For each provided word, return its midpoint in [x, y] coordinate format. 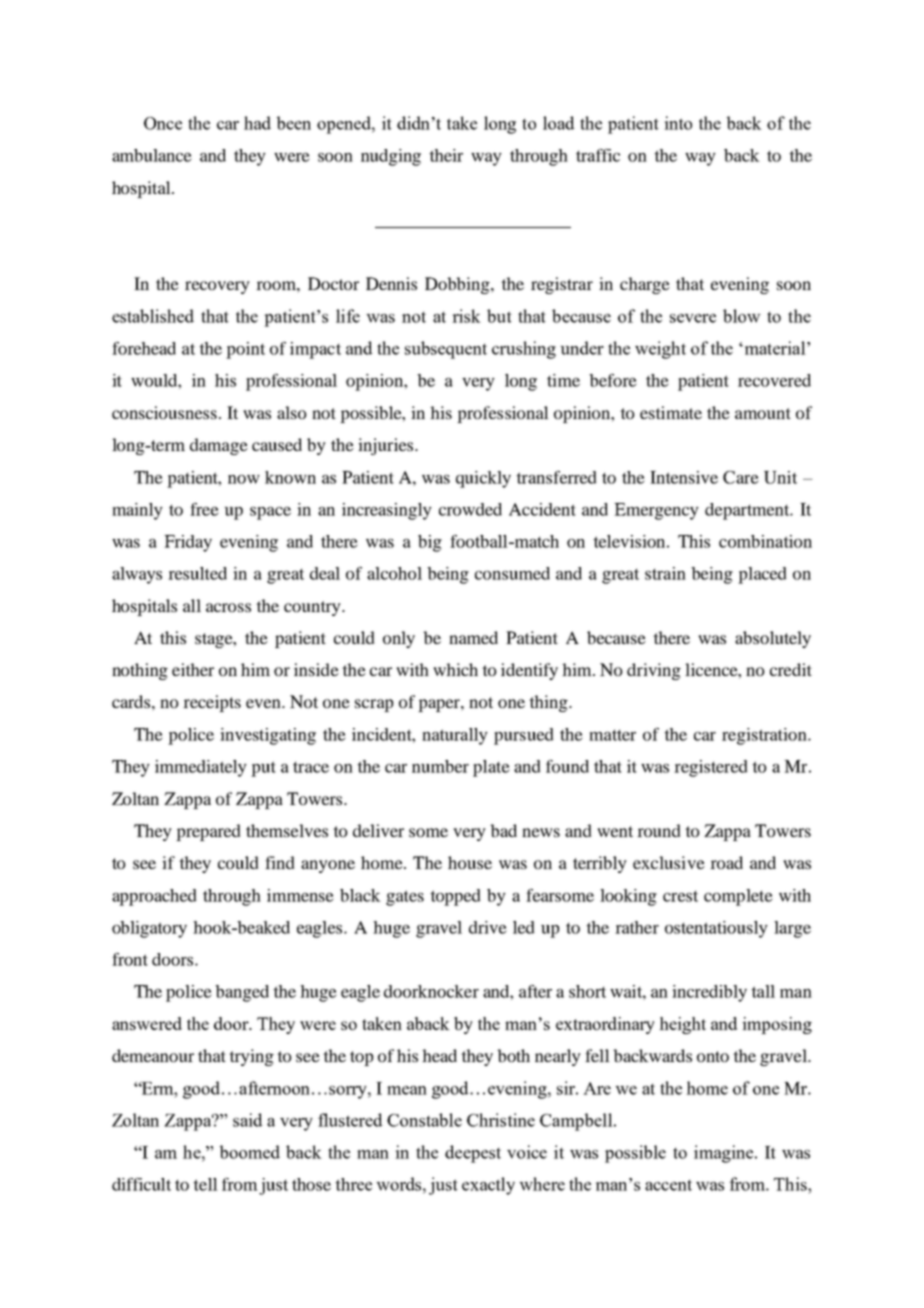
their [446, 155]
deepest [473, 1154]
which [455, 669]
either [193, 669]
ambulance [152, 155]
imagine [725, 1154]
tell [205, 1184]
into [678, 123]
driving [654, 671]
